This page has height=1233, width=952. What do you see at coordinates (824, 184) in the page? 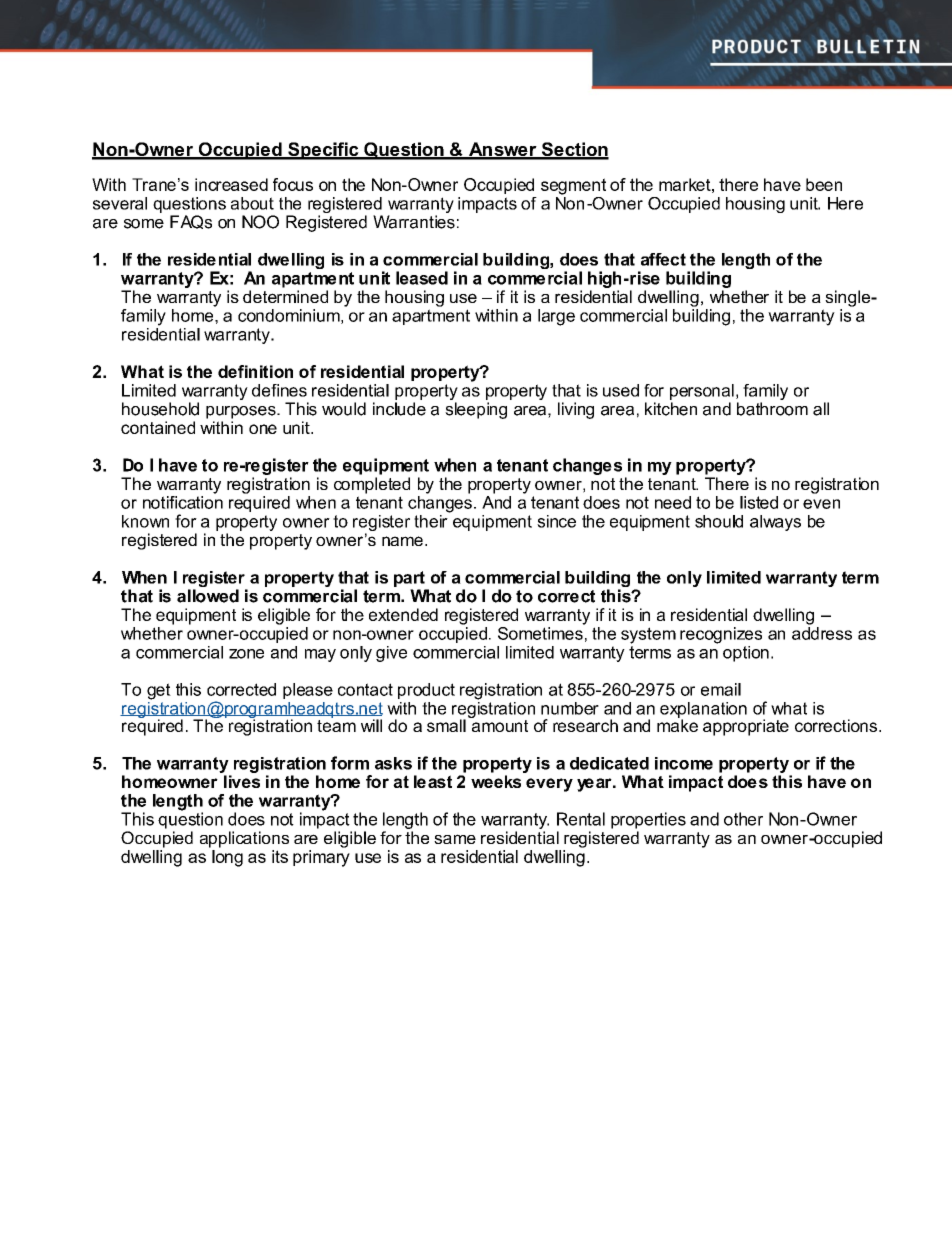
I see `been` at bounding box center [824, 184].
